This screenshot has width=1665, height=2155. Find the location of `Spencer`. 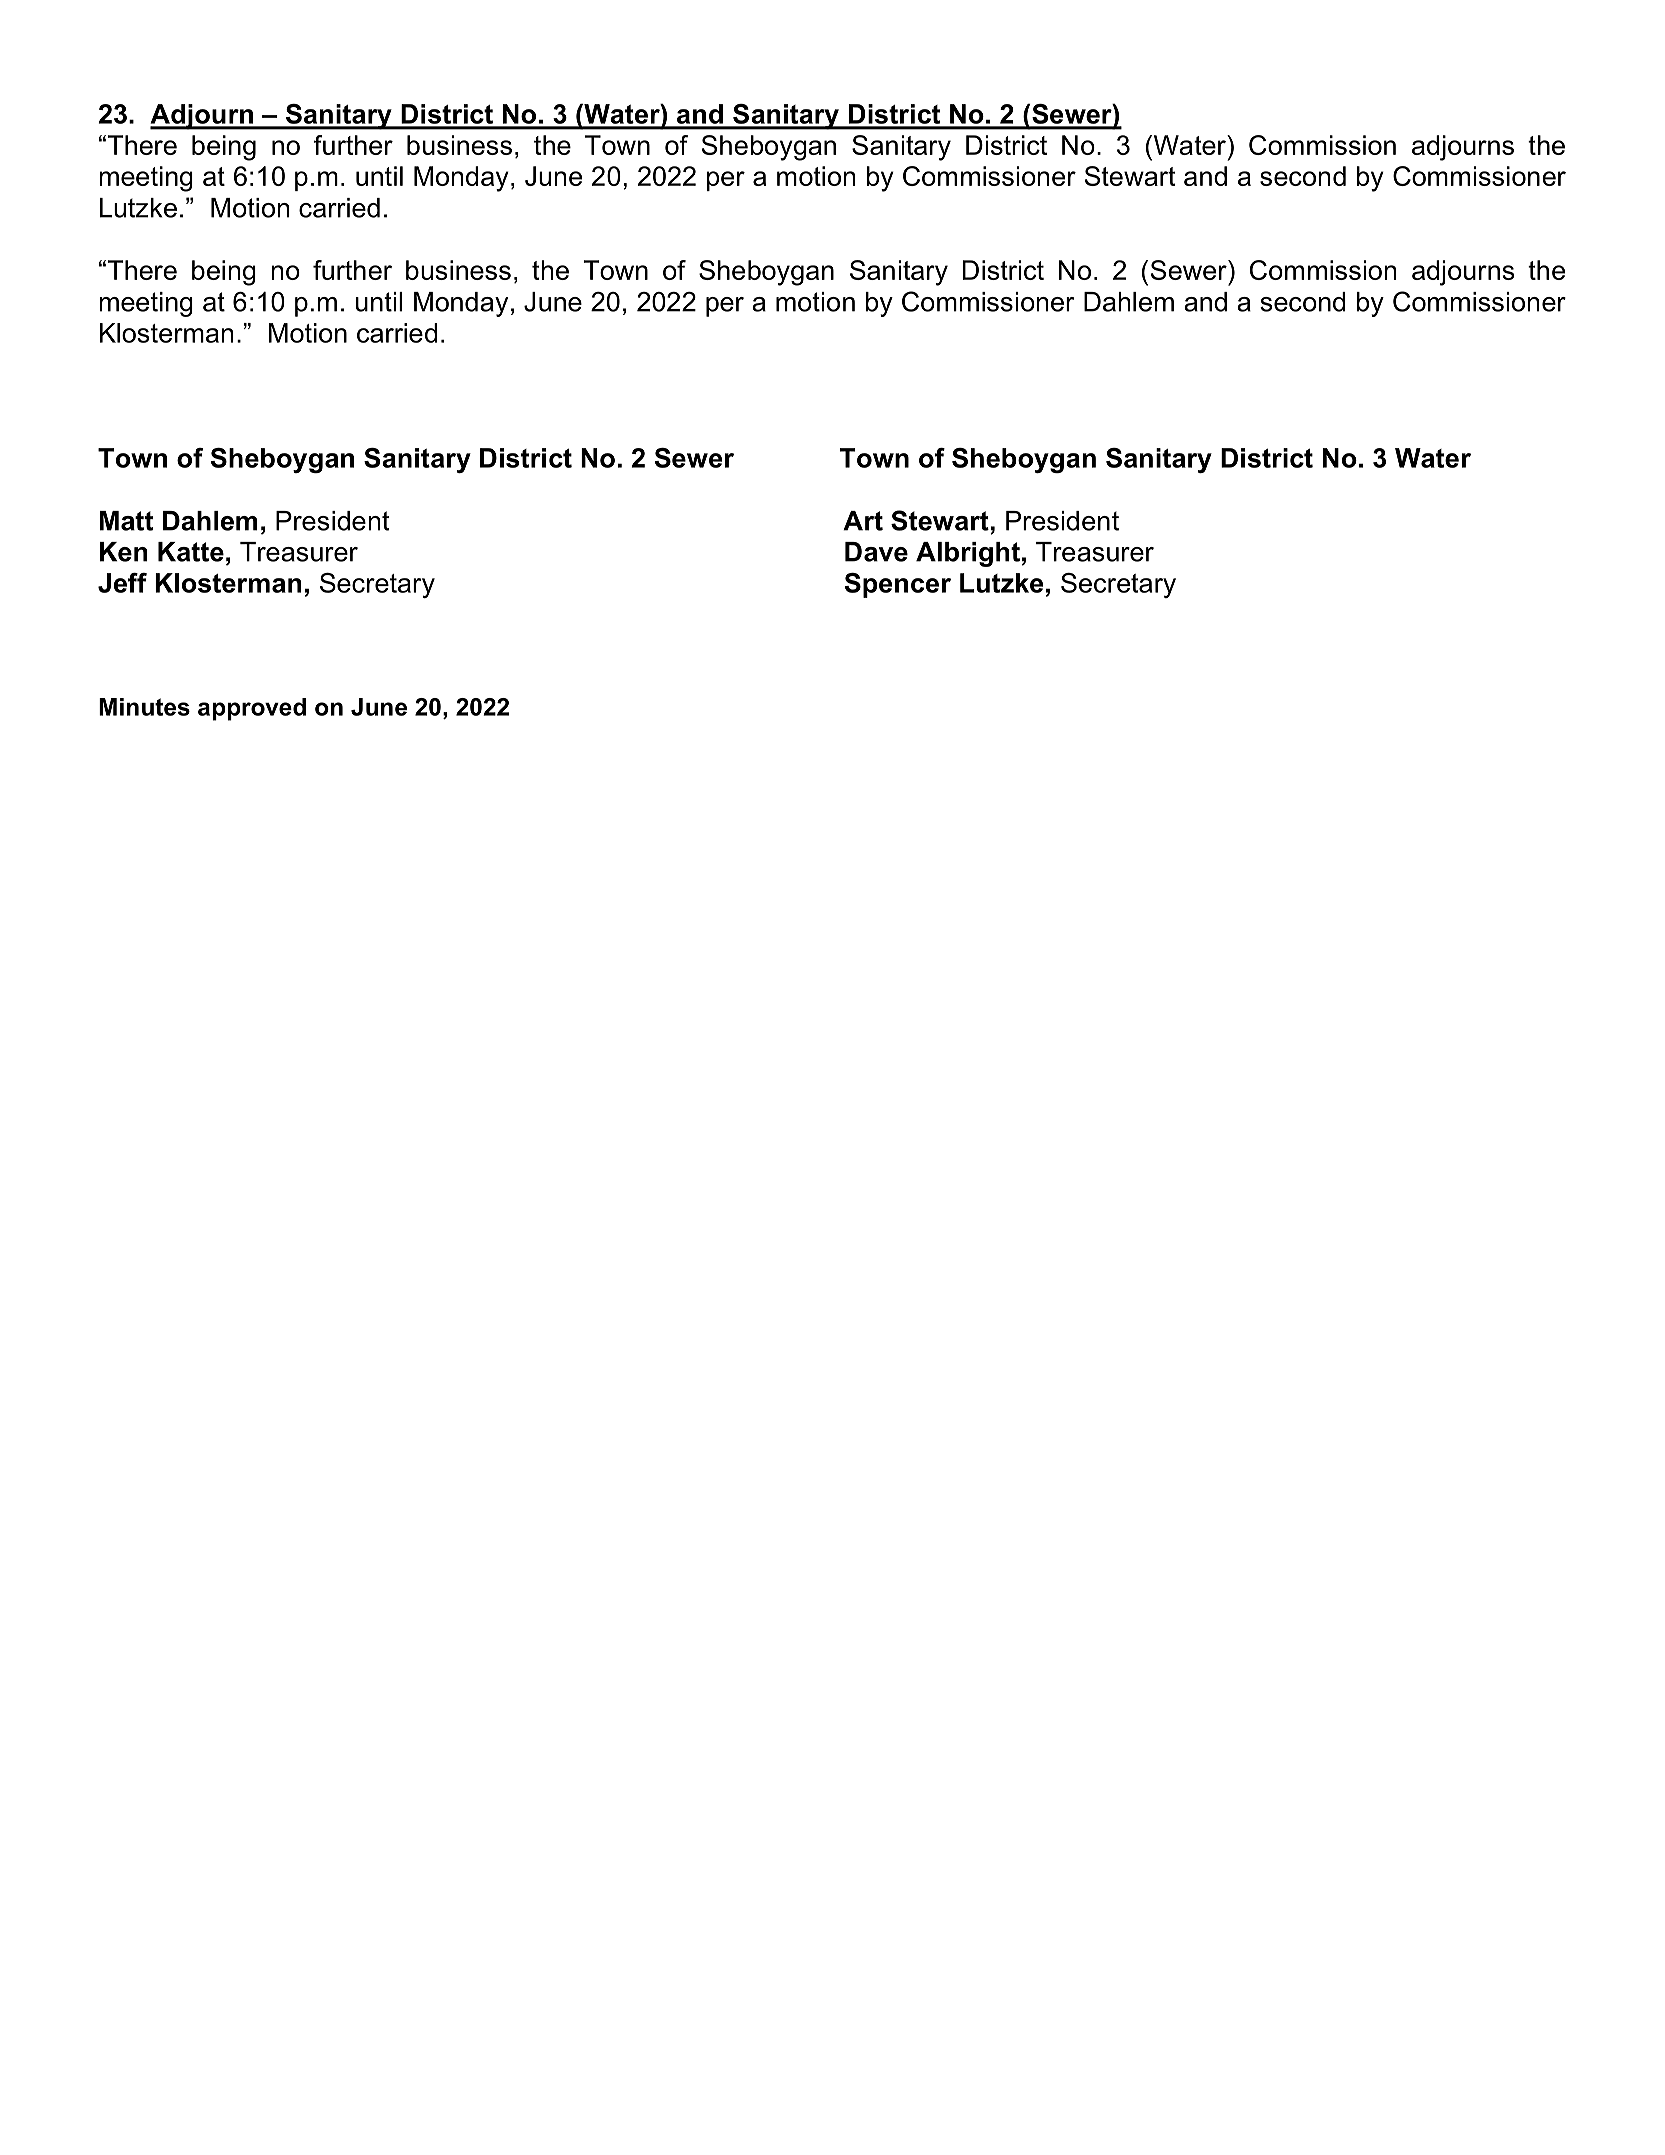

Spencer is located at coordinates (898, 585).
